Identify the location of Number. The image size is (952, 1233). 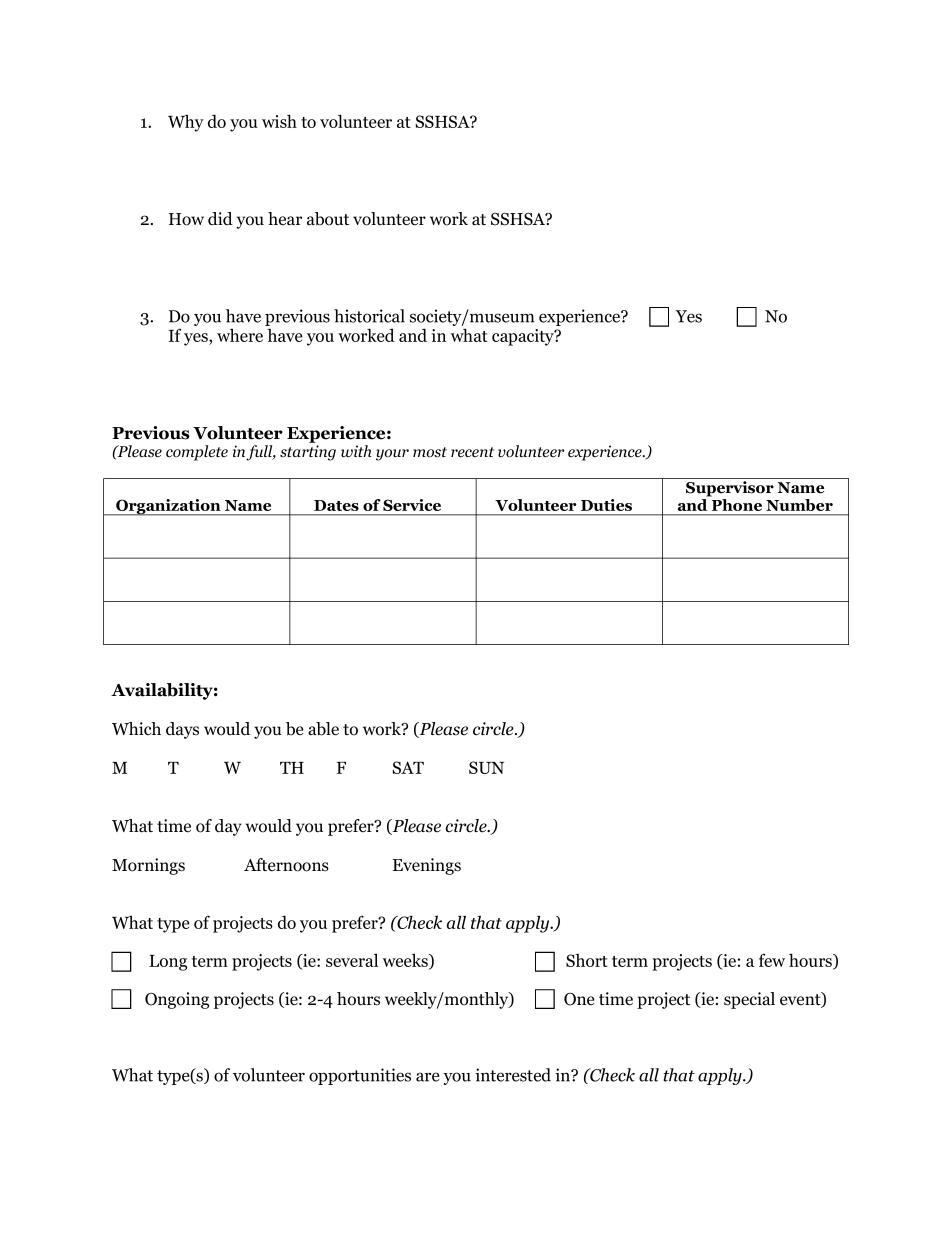
(799, 505).
